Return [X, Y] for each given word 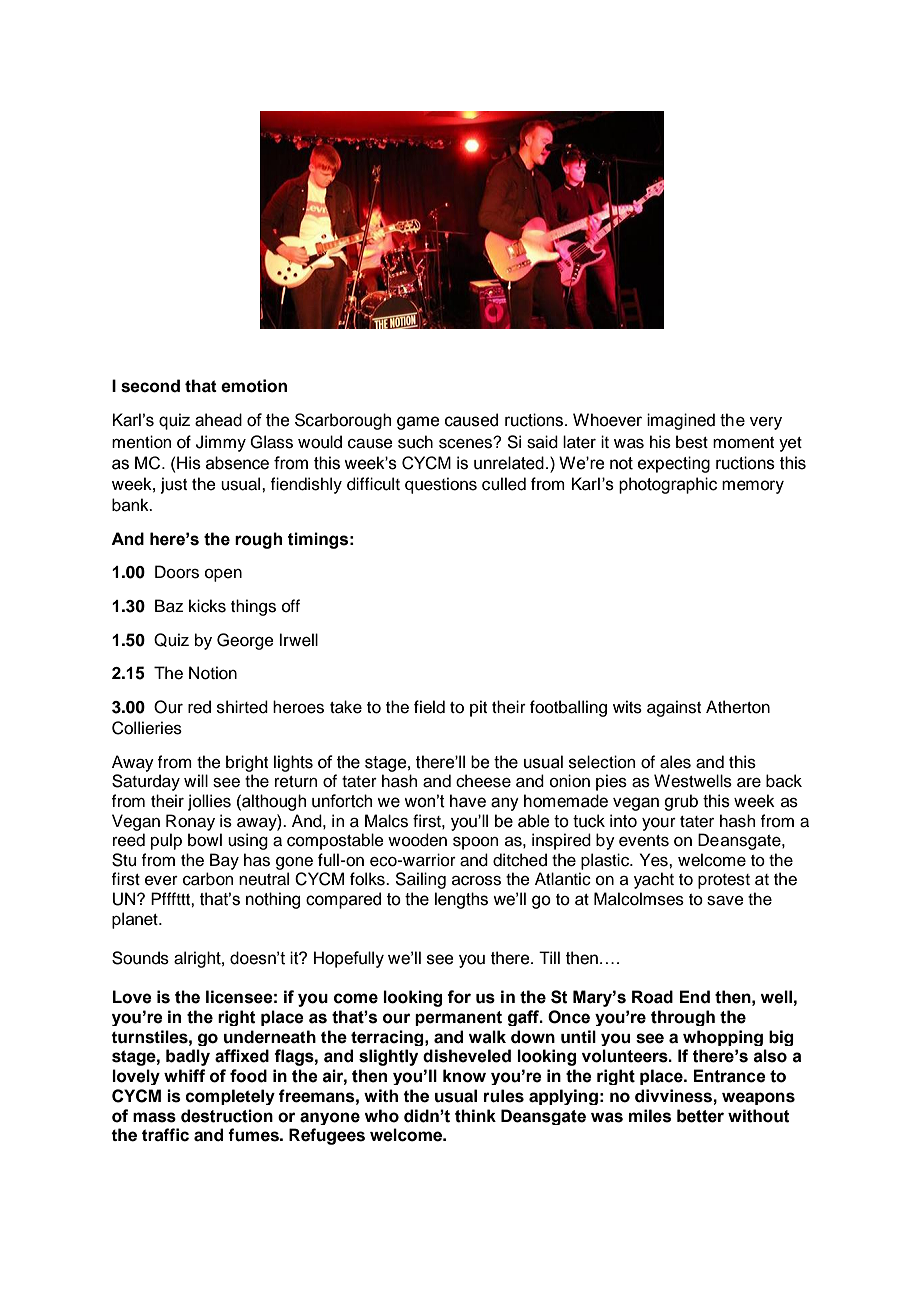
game [418, 423]
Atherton [738, 707]
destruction [227, 1116]
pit [478, 708]
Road [652, 997]
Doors [177, 572]
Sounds [140, 958]
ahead [218, 420]
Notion [213, 673]
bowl [205, 840]
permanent [458, 1018]
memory [753, 487]
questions [441, 485]
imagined [681, 421]
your [659, 824]
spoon [475, 843]
